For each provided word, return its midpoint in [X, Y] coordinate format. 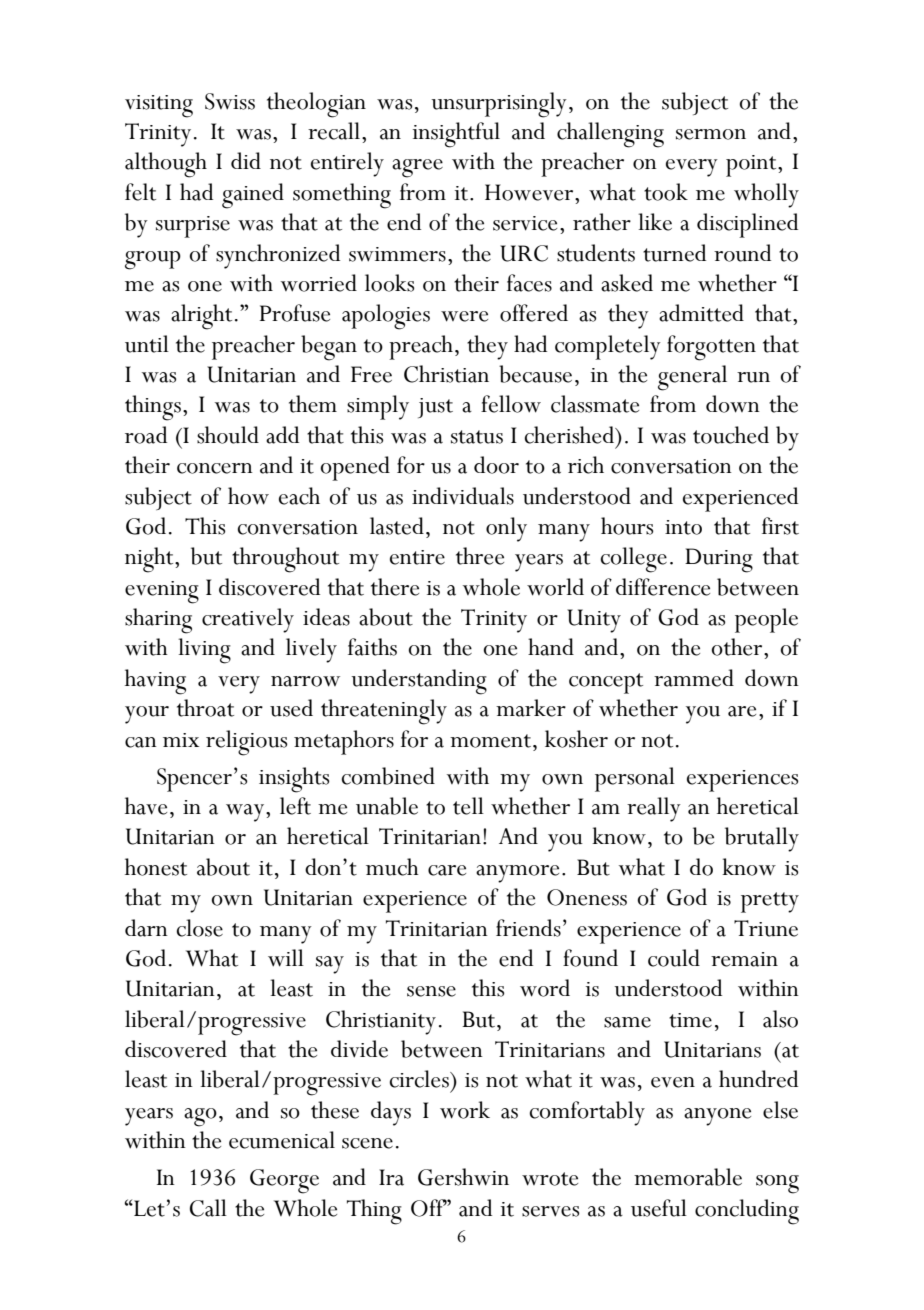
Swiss [230, 101]
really [654, 809]
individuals [463, 496]
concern [215, 468]
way [246, 813]
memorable [688, 1177]
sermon [711, 134]
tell [468, 806]
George [284, 1181]
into [683, 527]
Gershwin [463, 1177]
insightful [456, 135]
